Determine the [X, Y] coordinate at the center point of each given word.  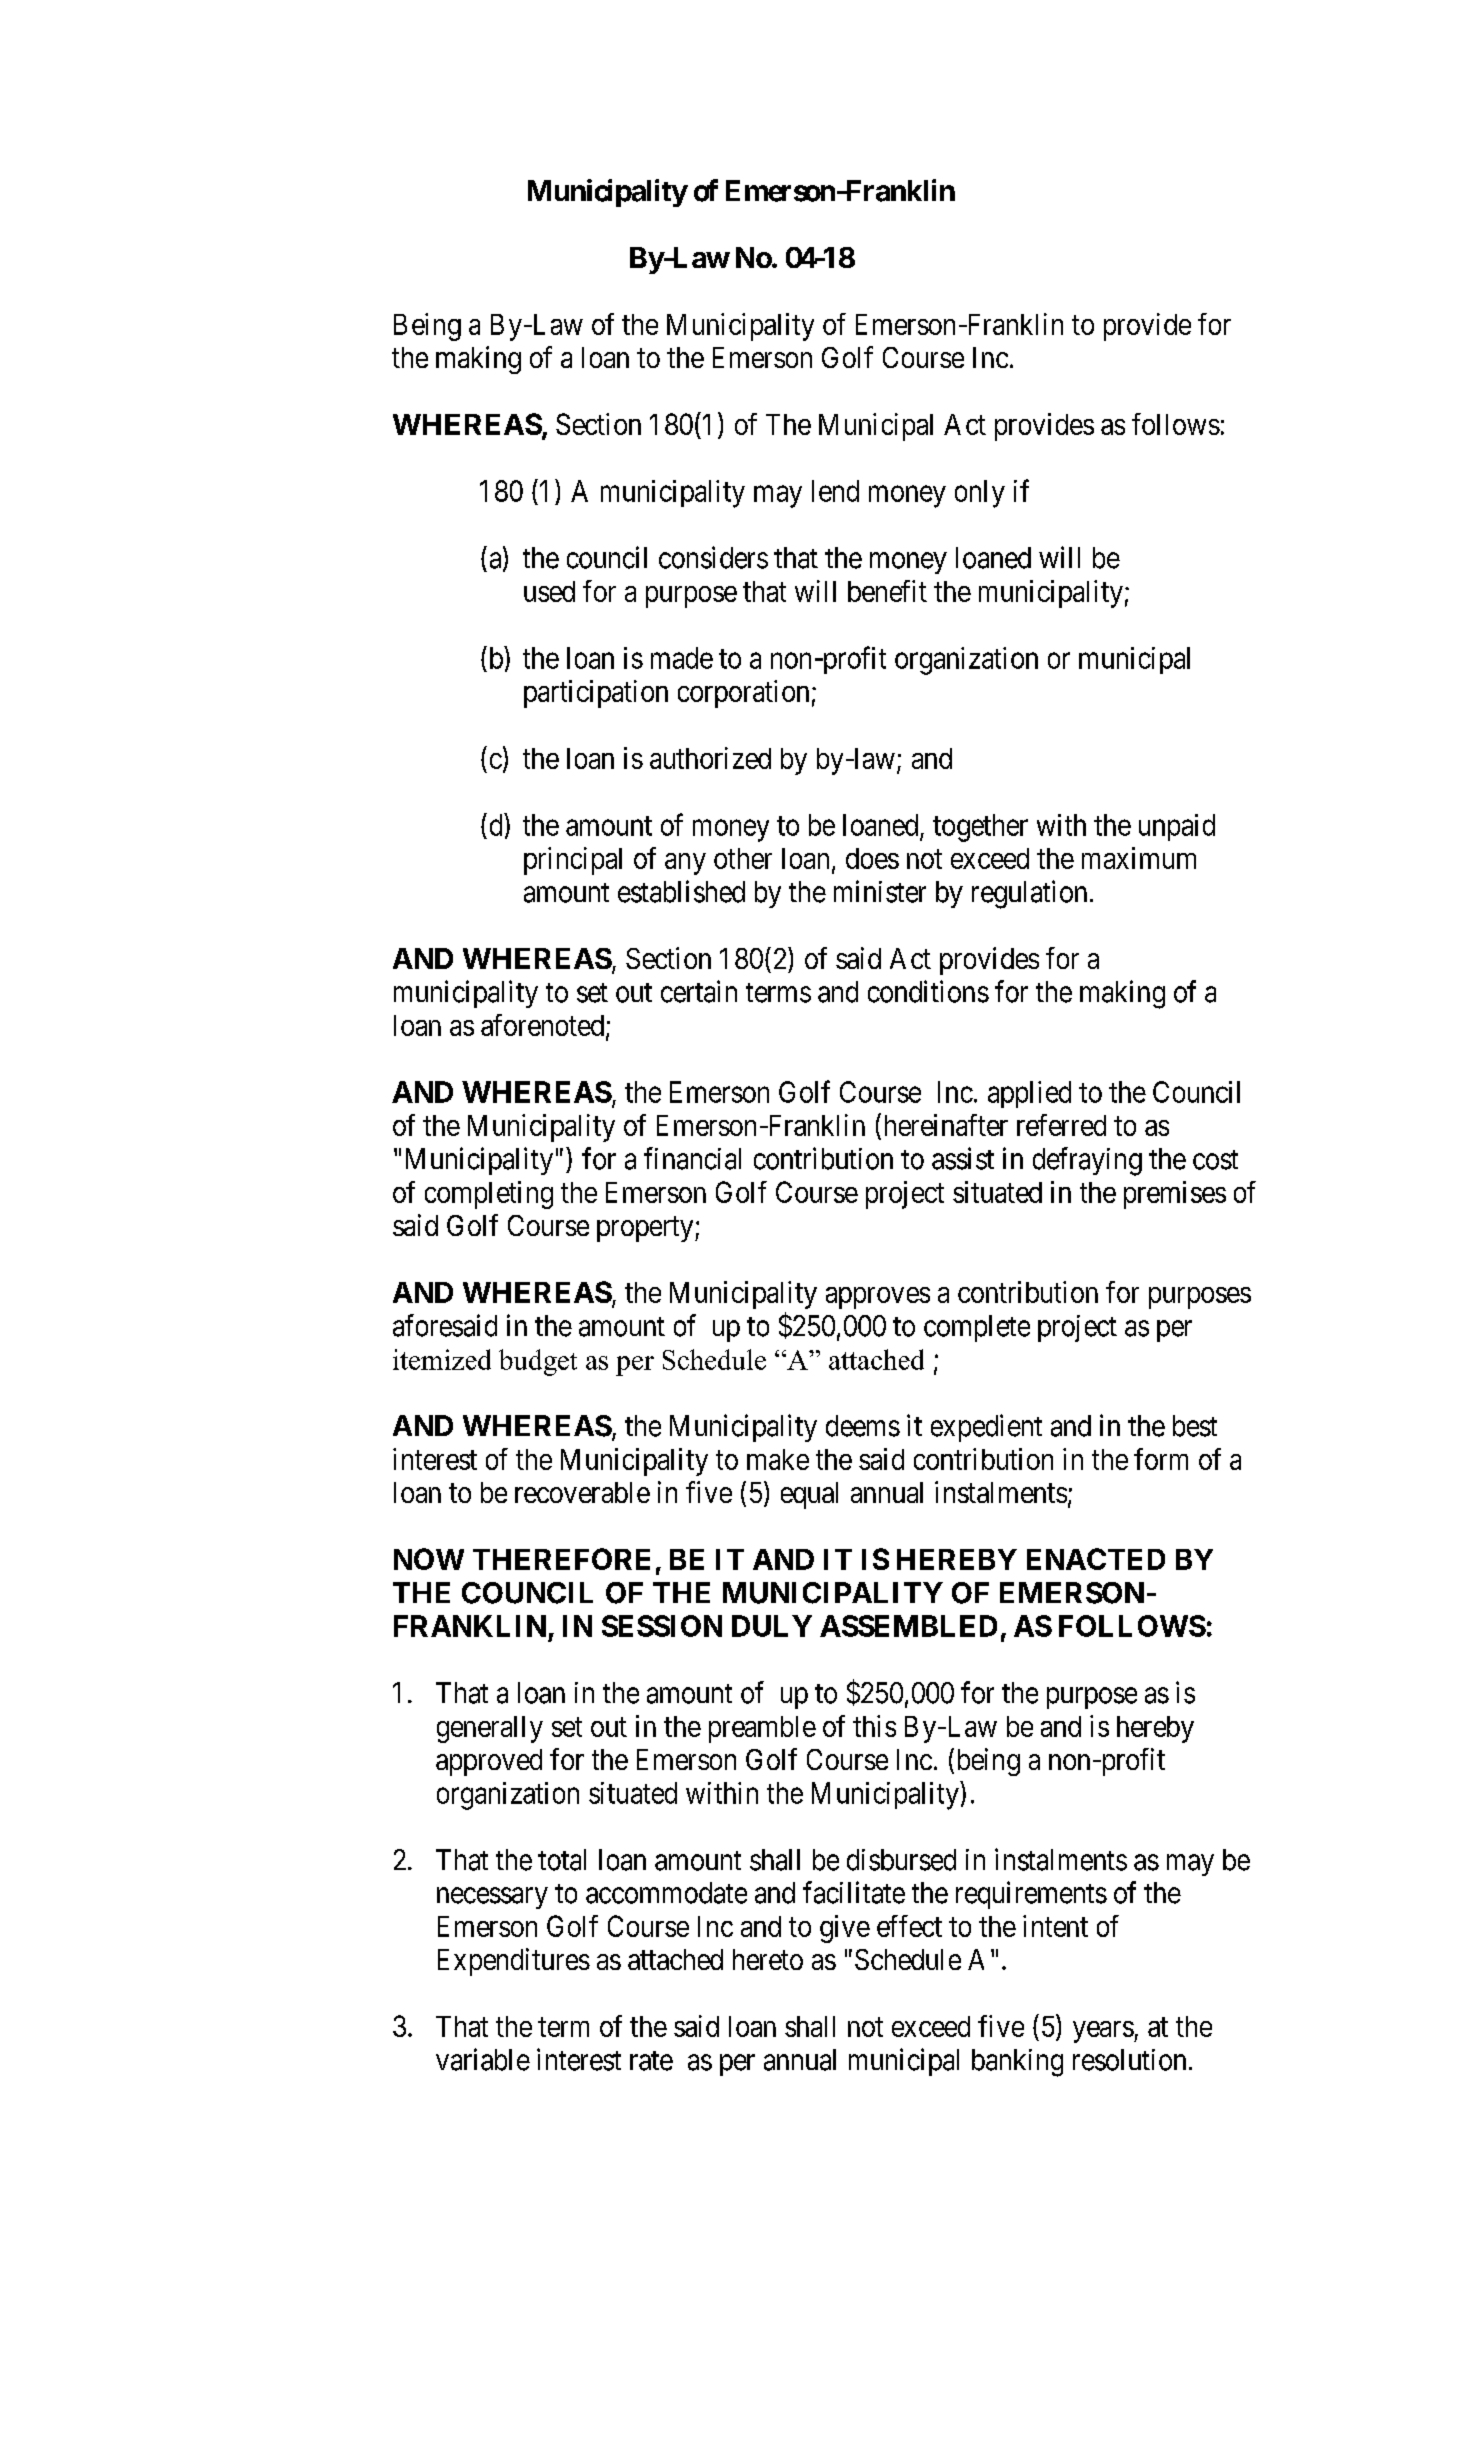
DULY [772, 1626]
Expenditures [514, 1962]
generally [490, 1729]
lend [835, 491]
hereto [768, 1959]
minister [880, 891]
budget [538, 1362]
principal [573, 861]
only [980, 494]
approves [878, 1298]
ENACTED [1096, 1559]
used [549, 591]
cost [1215, 1160]
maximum [1139, 858]
